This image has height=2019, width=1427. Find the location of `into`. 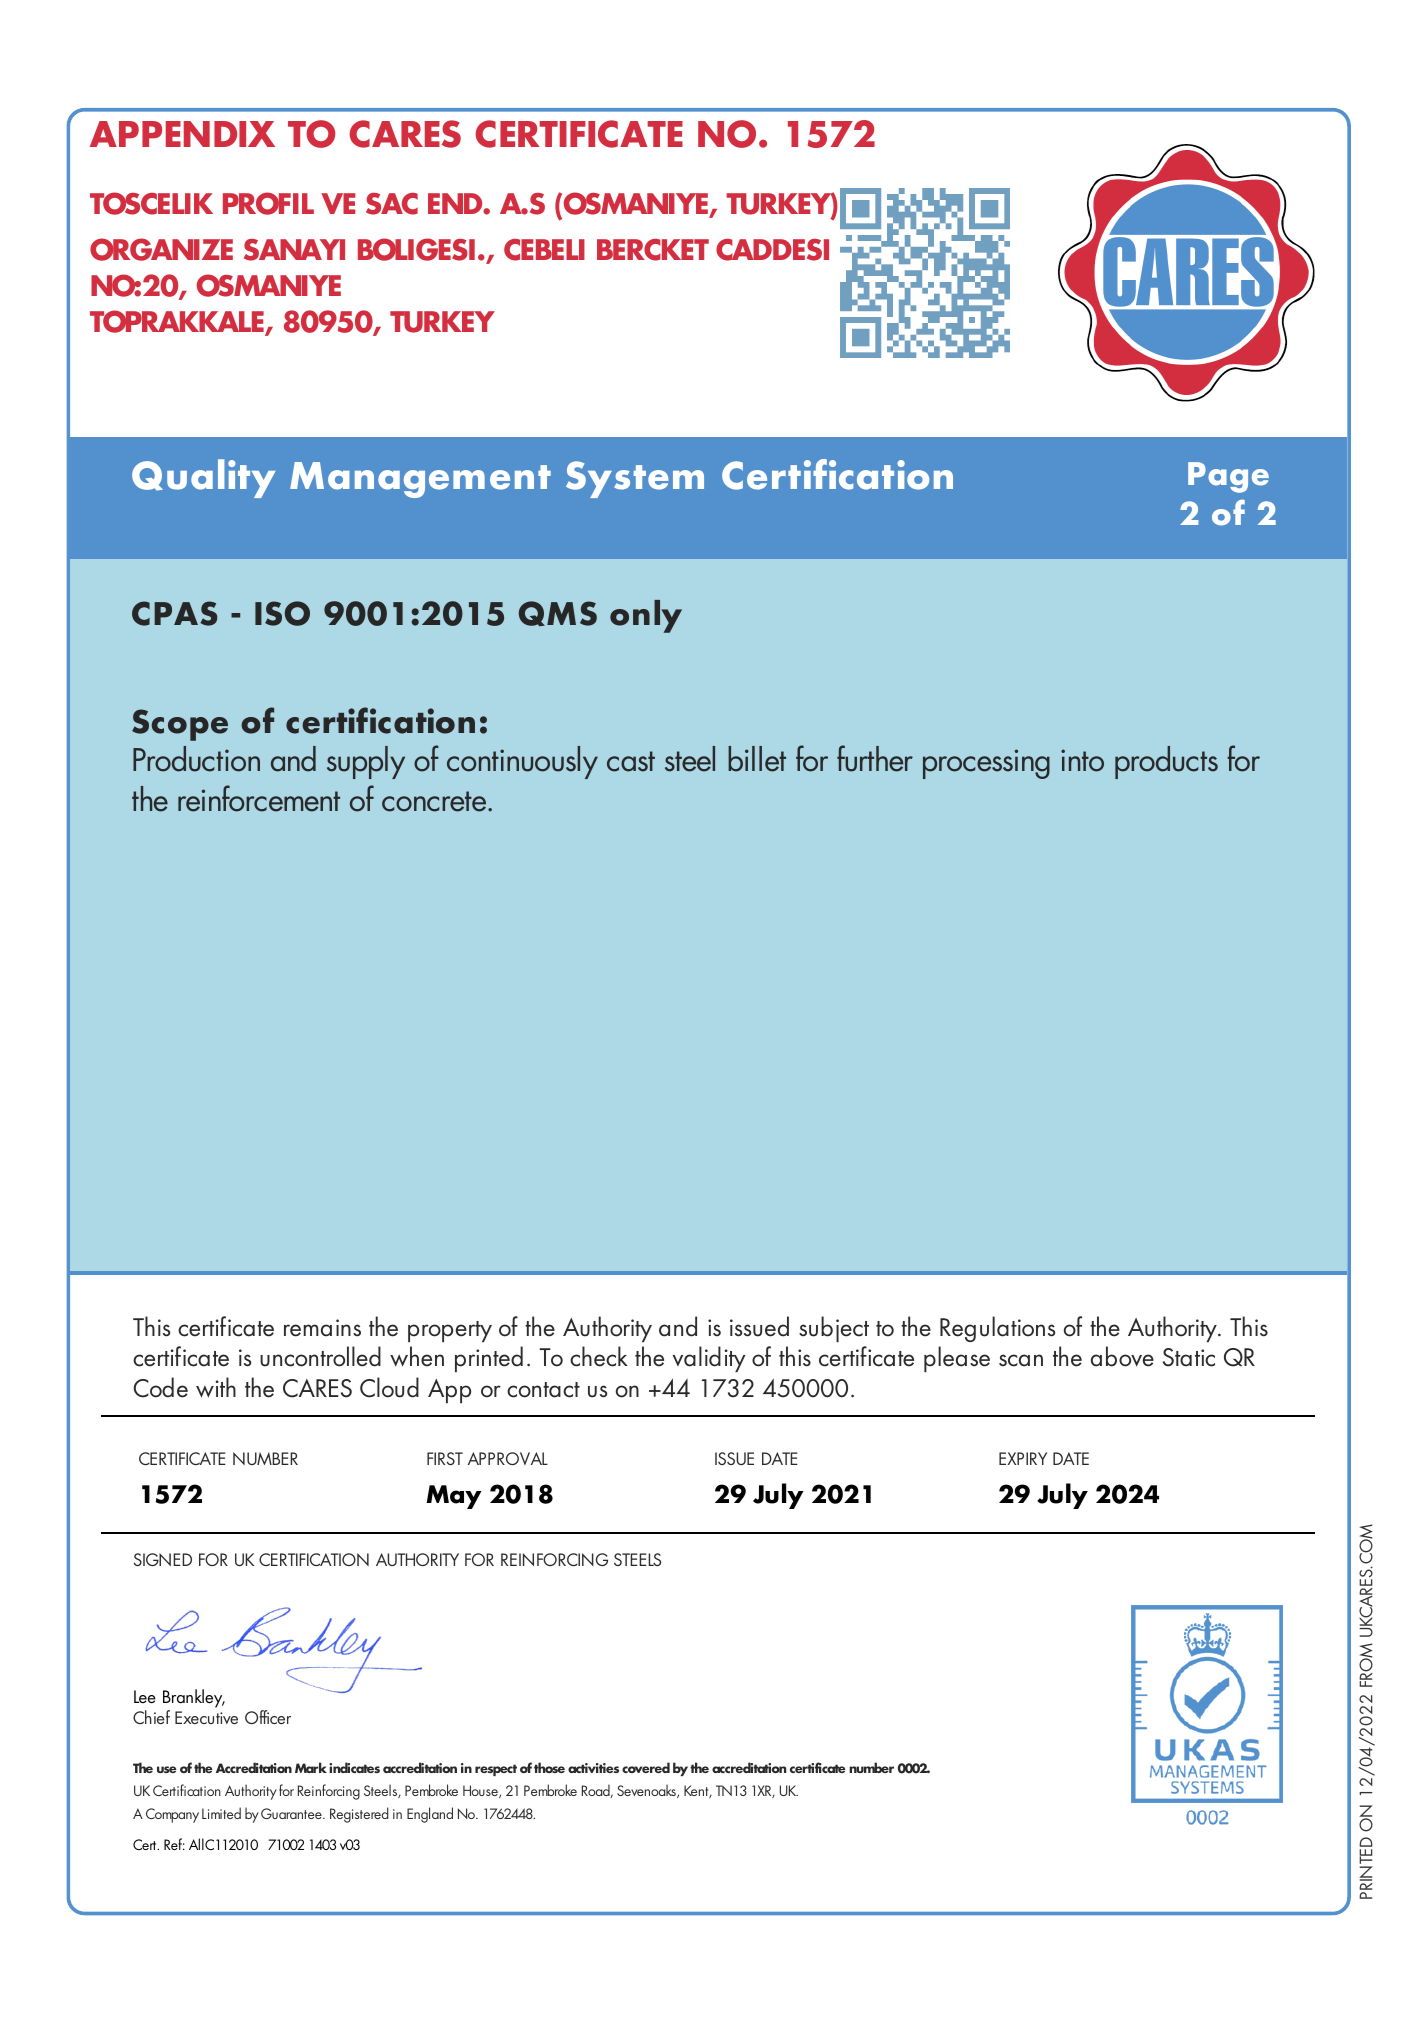

into is located at coordinates (1082, 760).
